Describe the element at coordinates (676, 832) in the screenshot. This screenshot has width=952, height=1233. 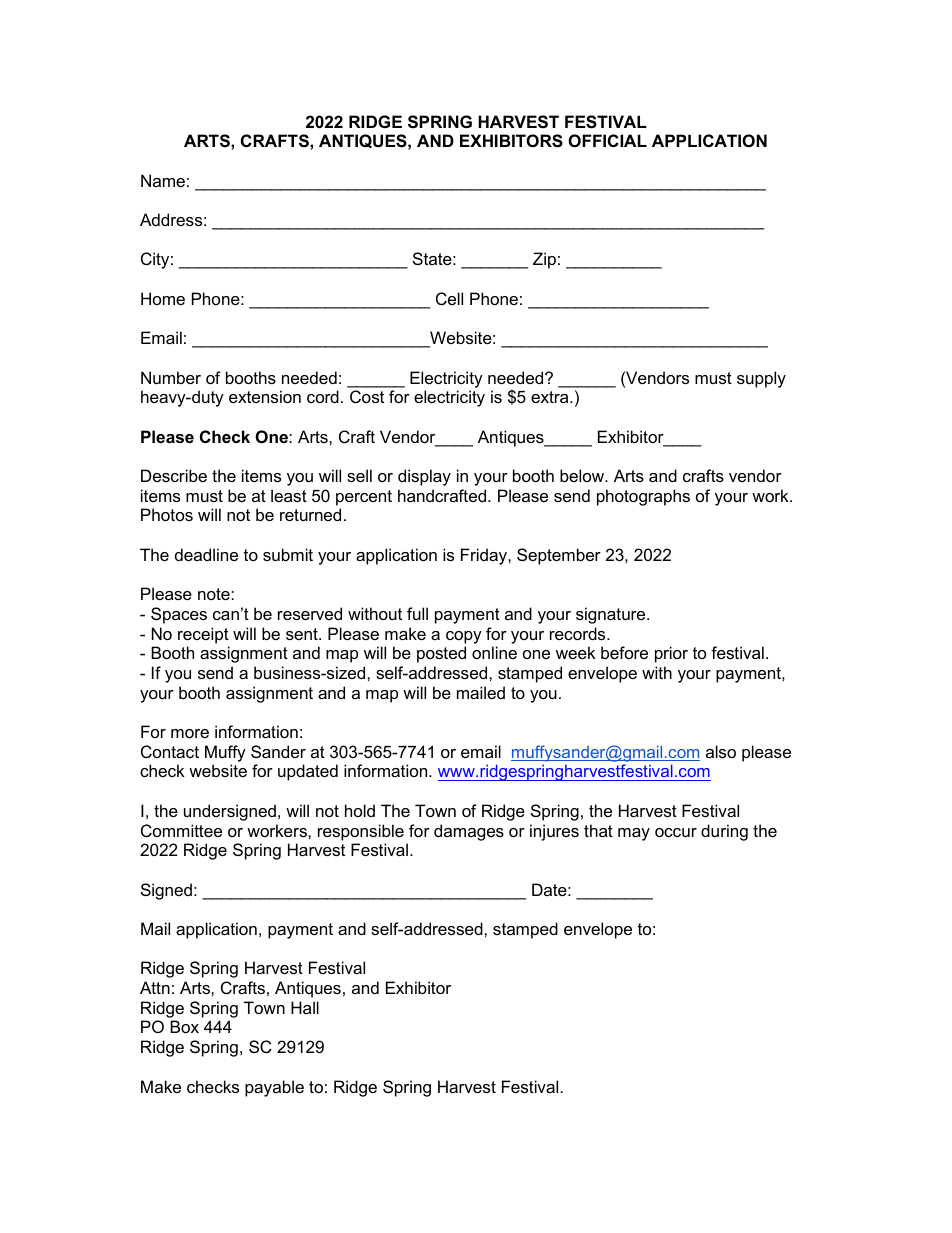
I see `occur` at that location.
